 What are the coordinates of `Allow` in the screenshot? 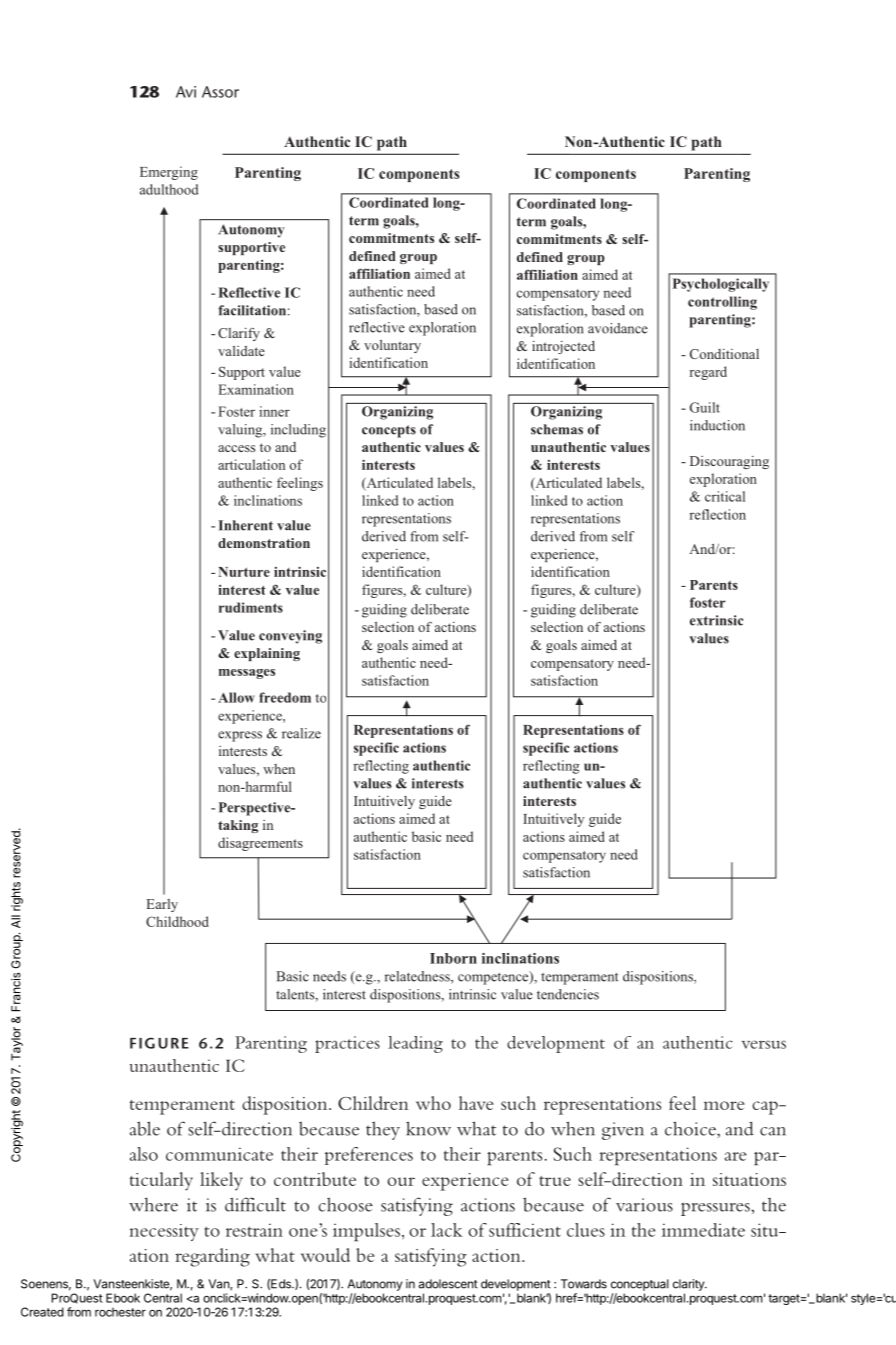 It's located at (236, 697).
